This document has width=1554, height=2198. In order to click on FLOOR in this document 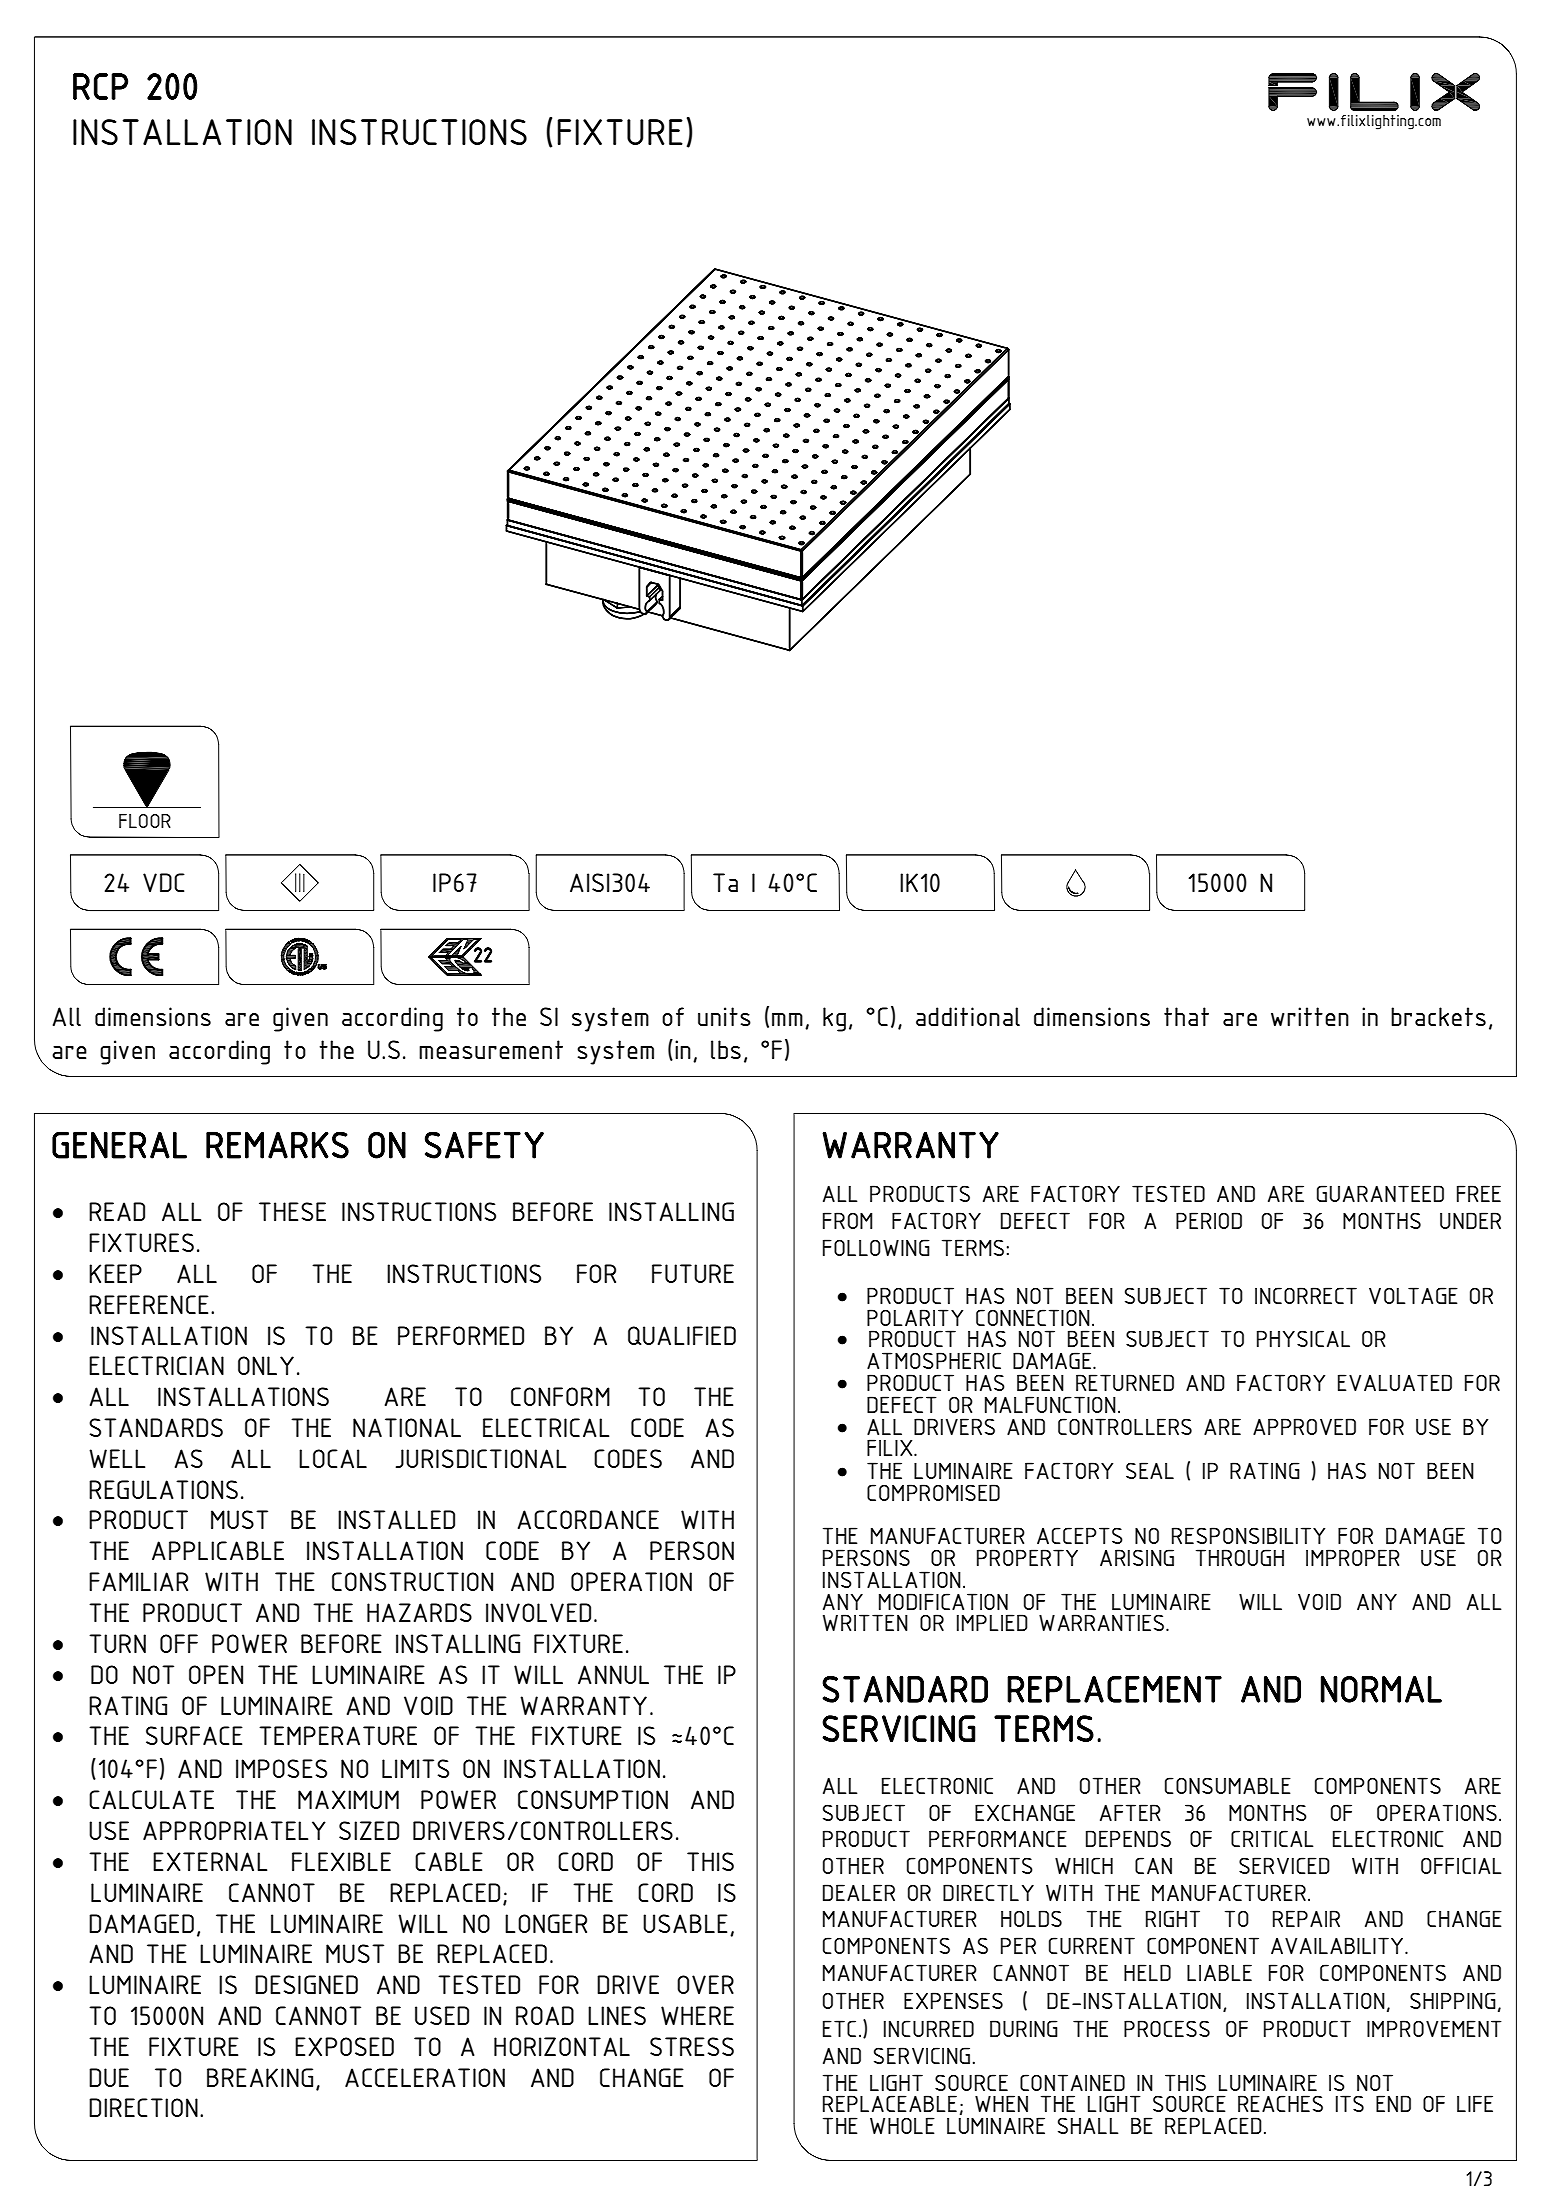, I will do `click(145, 821)`.
